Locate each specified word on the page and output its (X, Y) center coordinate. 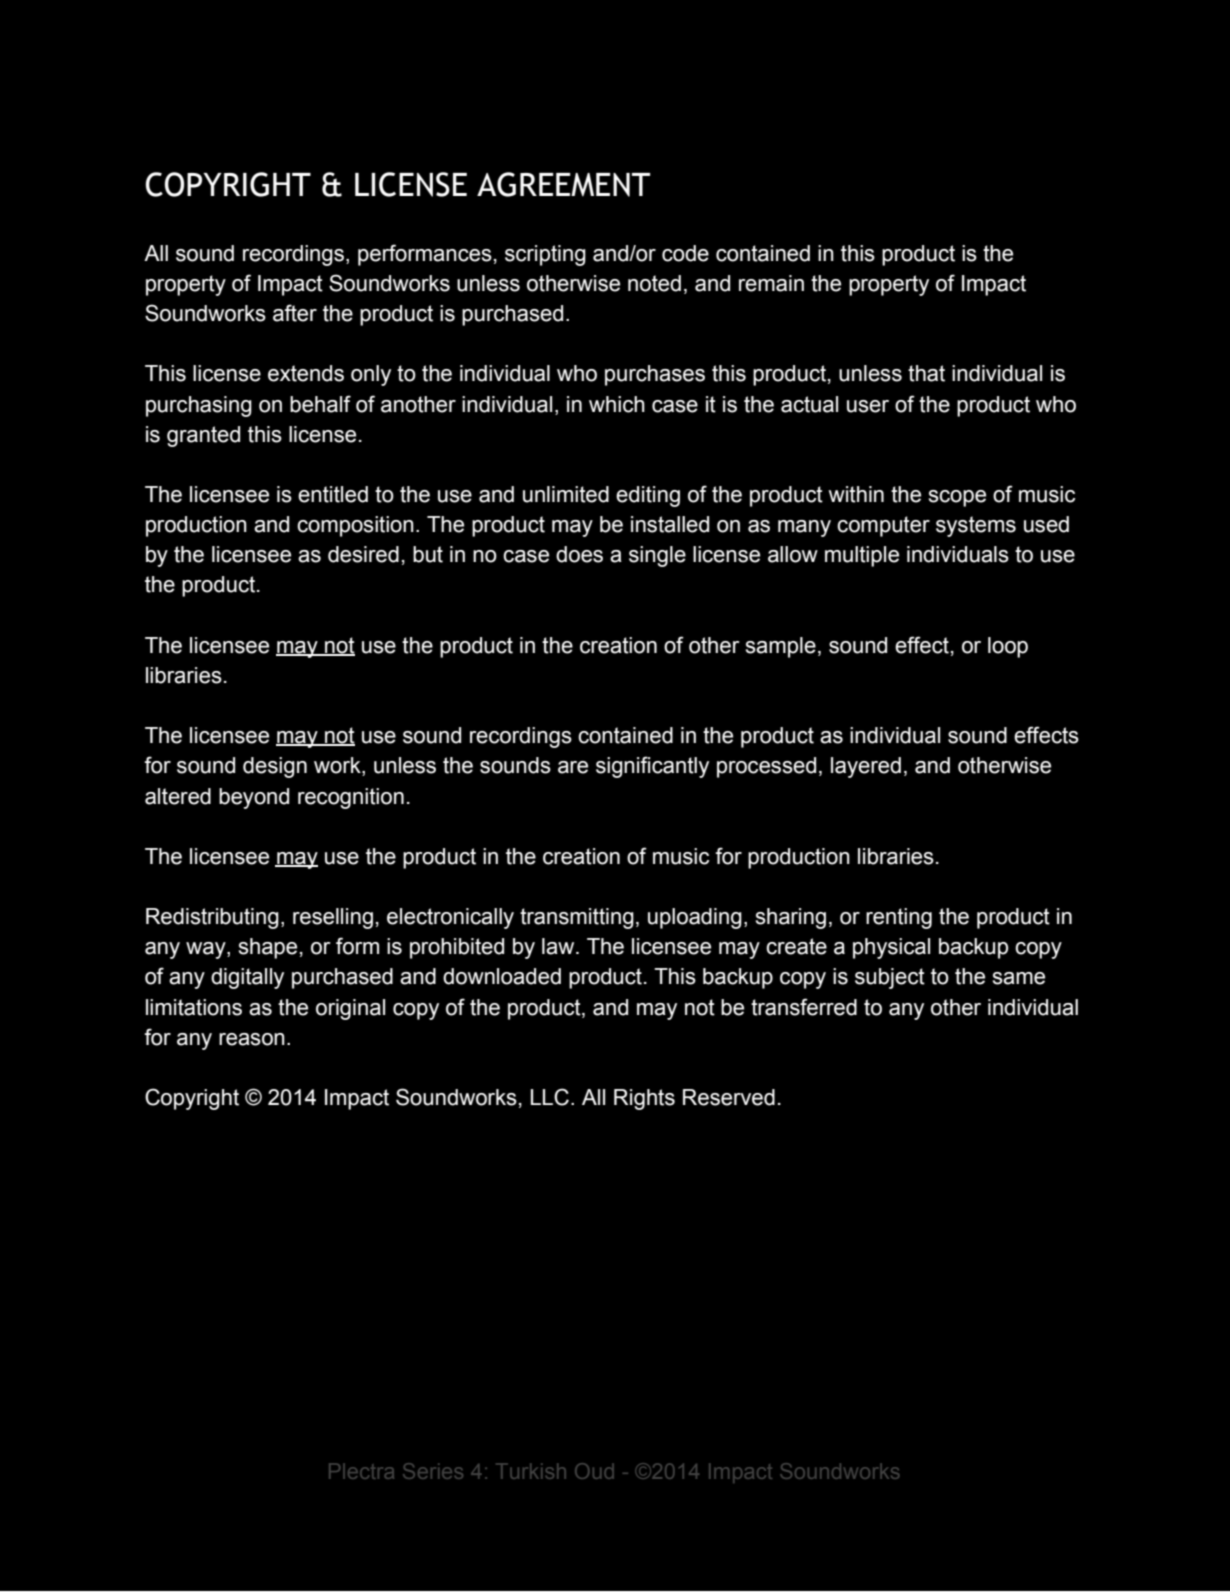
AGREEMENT (563, 184)
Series (433, 1471)
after (295, 313)
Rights (644, 1099)
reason (252, 1039)
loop (1008, 647)
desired (363, 554)
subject (890, 978)
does (579, 554)
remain (771, 283)
